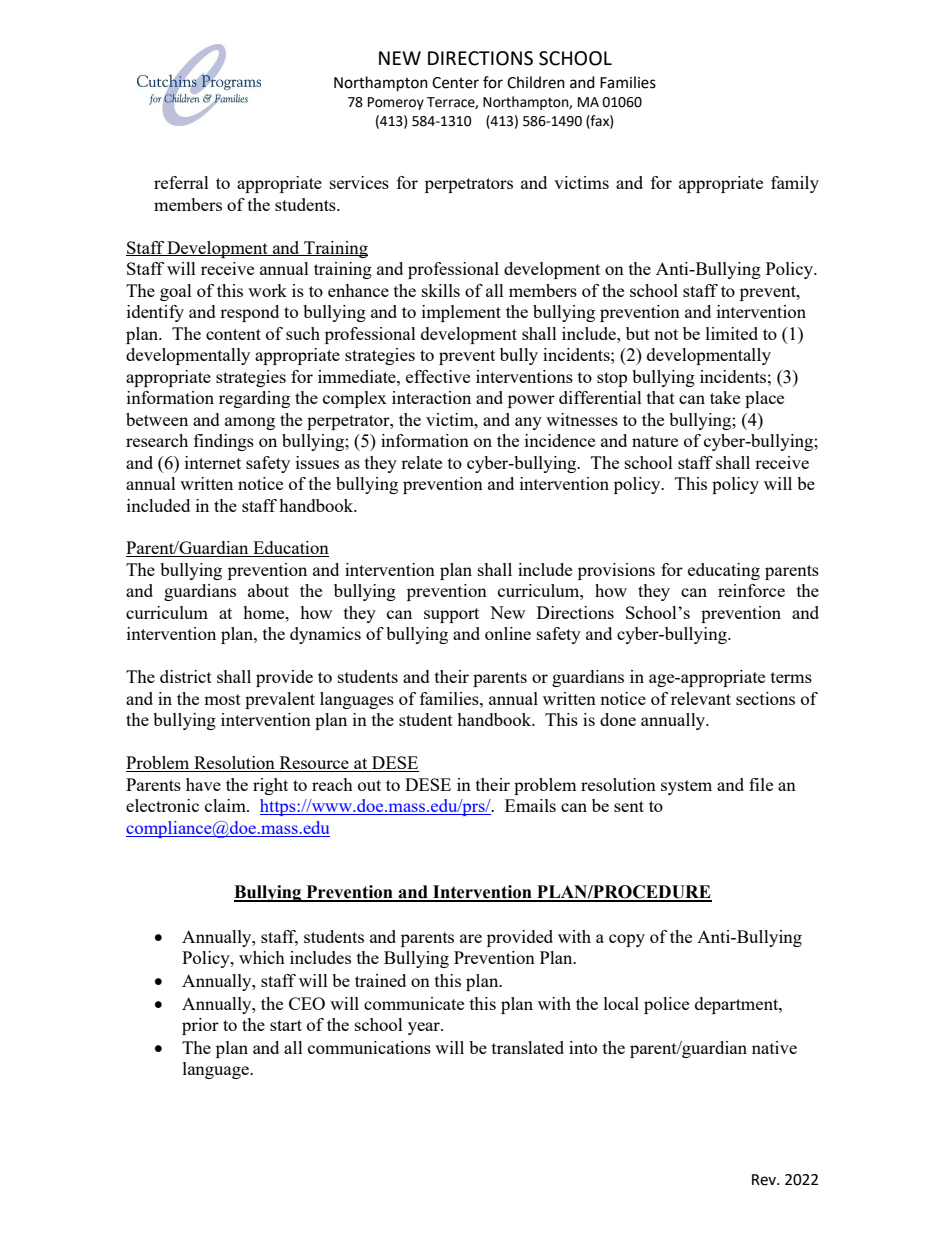  Describe the element at coordinates (666, 1005) in the page. I see `police` at that location.
